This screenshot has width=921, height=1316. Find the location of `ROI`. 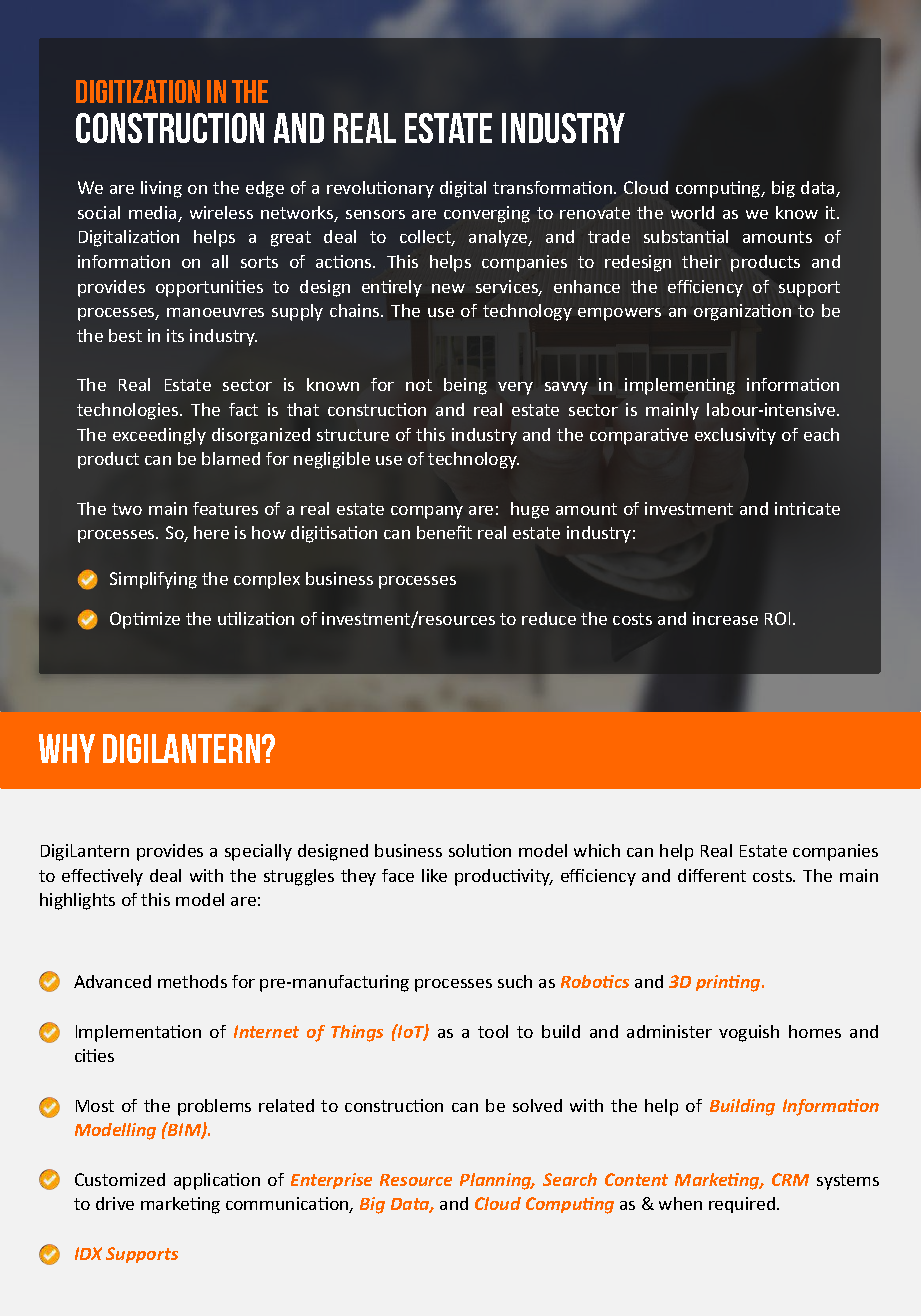

ROI is located at coordinates (777, 618).
